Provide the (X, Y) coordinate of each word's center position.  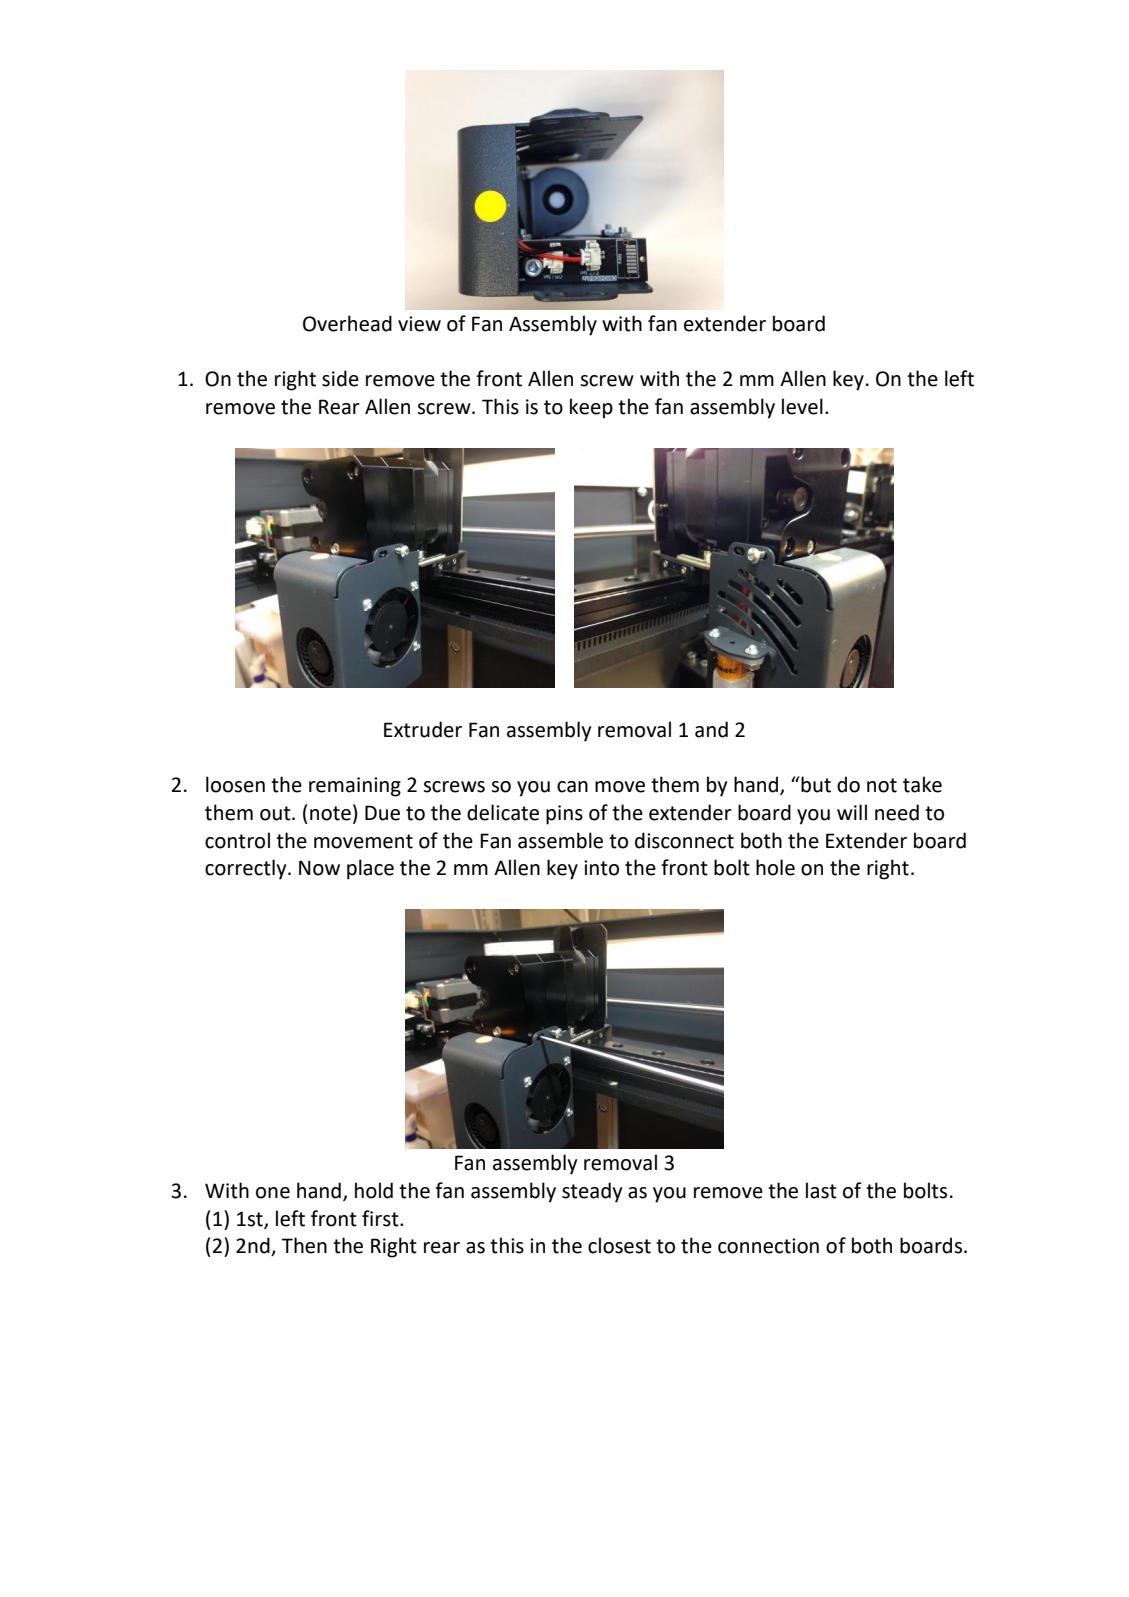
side (340, 378)
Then (304, 1245)
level (802, 406)
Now (319, 868)
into (601, 868)
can (572, 787)
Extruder (423, 729)
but (815, 784)
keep (591, 408)
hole (775, 867)
